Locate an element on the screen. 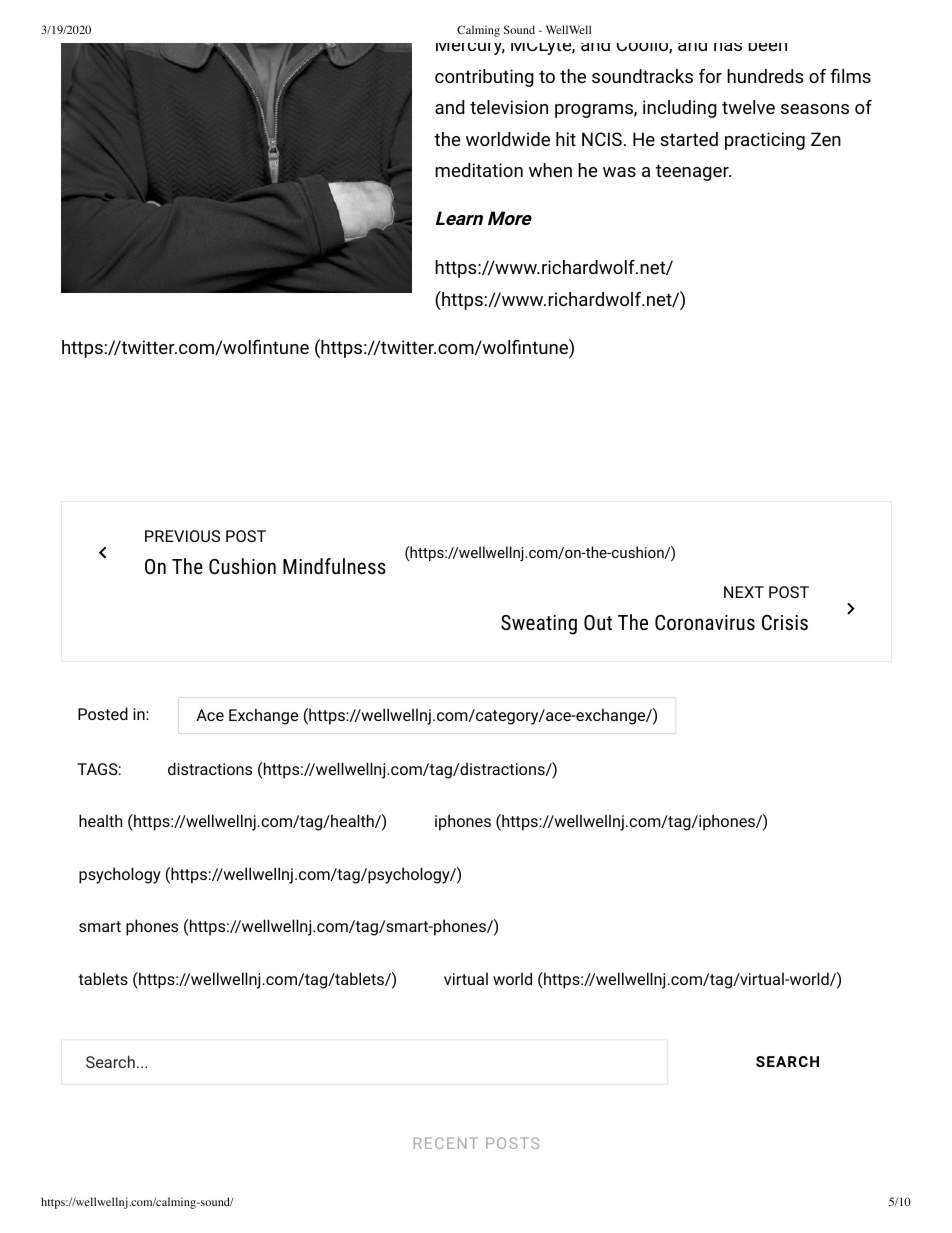 Image resolution: width=952 pixels, height=1233 pixels. Coronavirus is located at coordinates (705, 622).
